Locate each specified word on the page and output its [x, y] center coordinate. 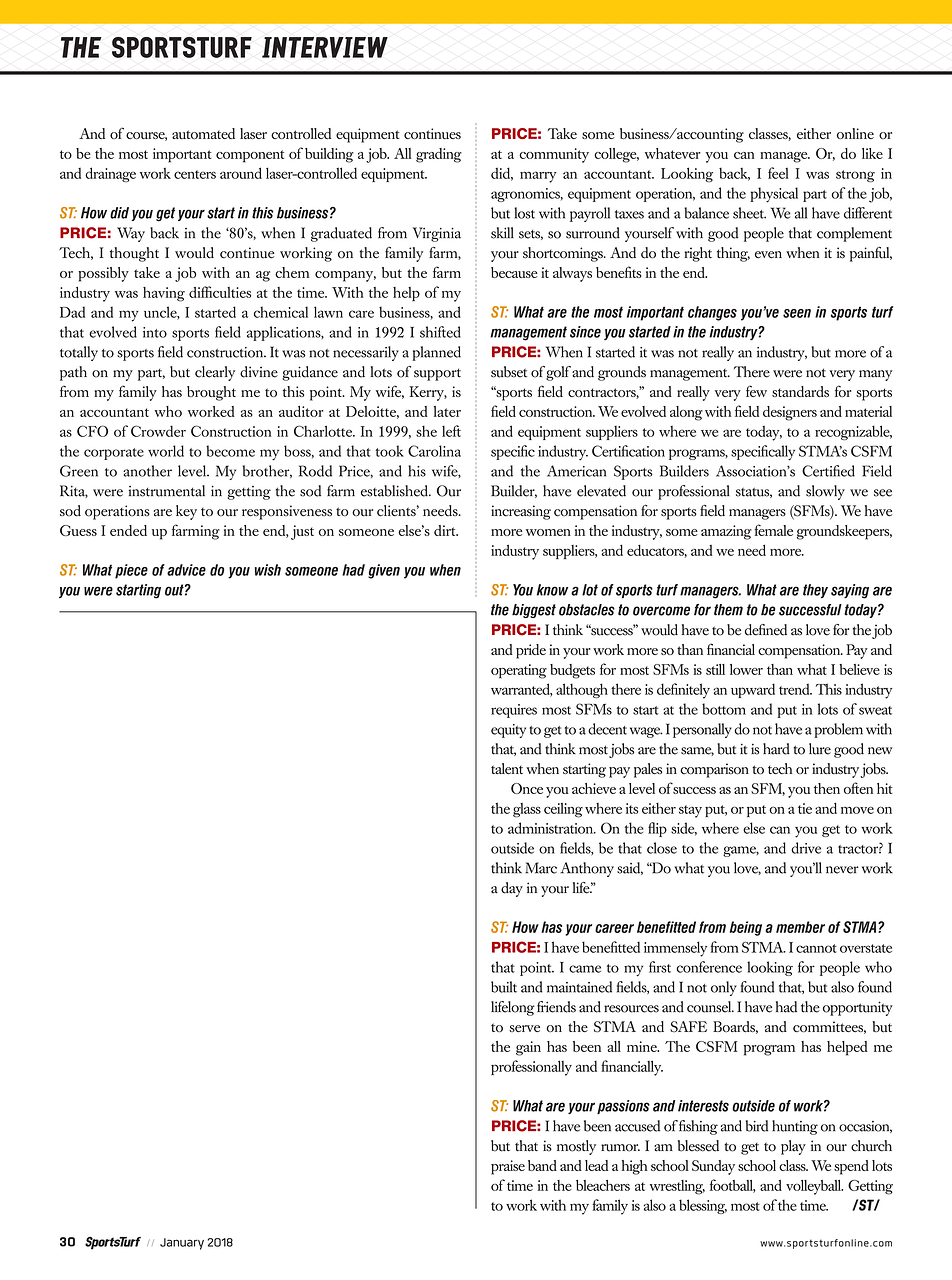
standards [800, 391]
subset [509, 372]
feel [778, 173]
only [724, 988]
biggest [534, 611]
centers [195, 174]
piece [131, 571]
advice [186, 570]
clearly [215, 373]
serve [524, 1028]
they [815, 591]
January [182, 1244]
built [504, 987]
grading [439, 155]
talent [507, 769]
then [827, 788]
